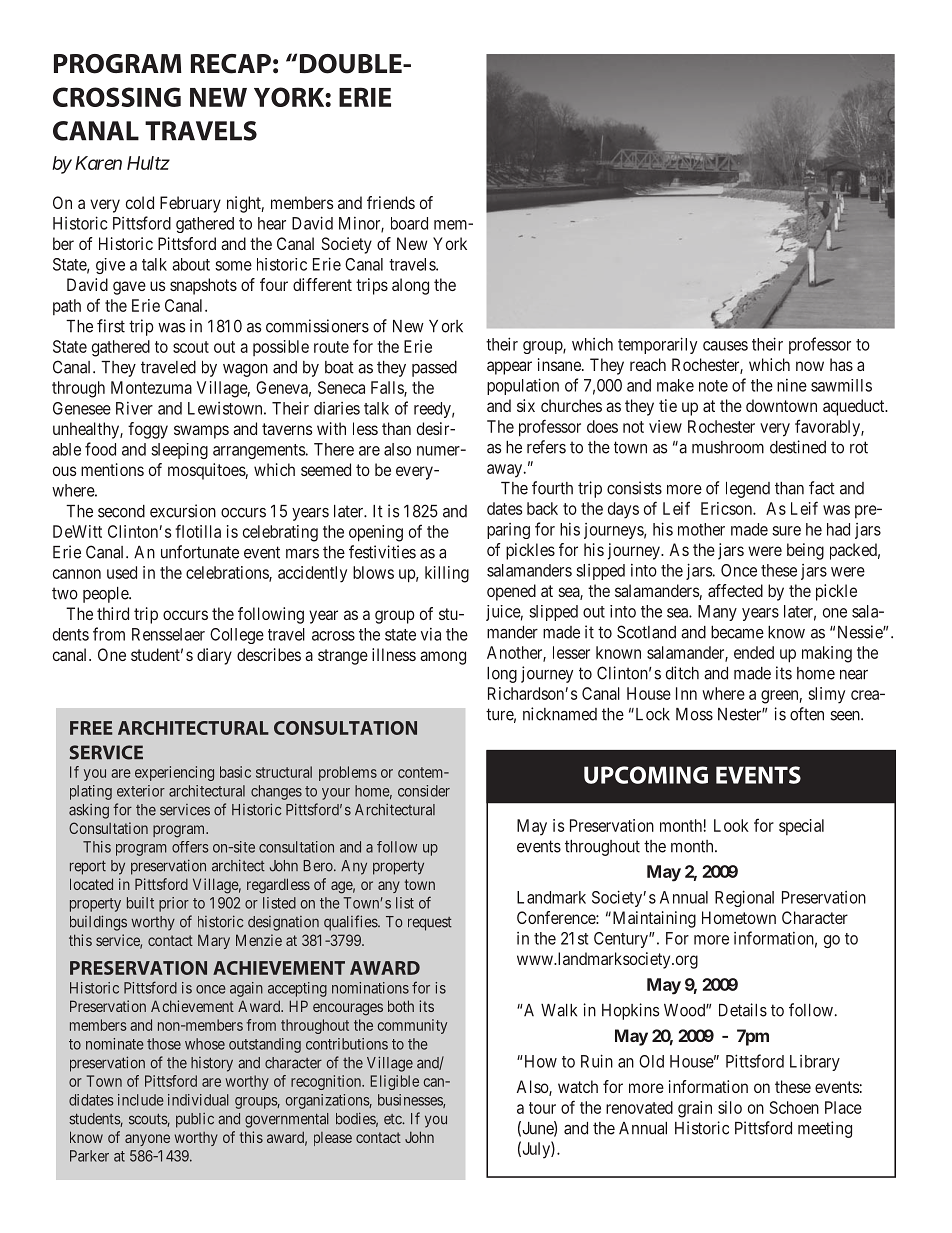 The width and height of the image is (952, 1233). What do you see at coordinates (391, 202) in the image?
I see `friends` at bounding box center [391, 202].
